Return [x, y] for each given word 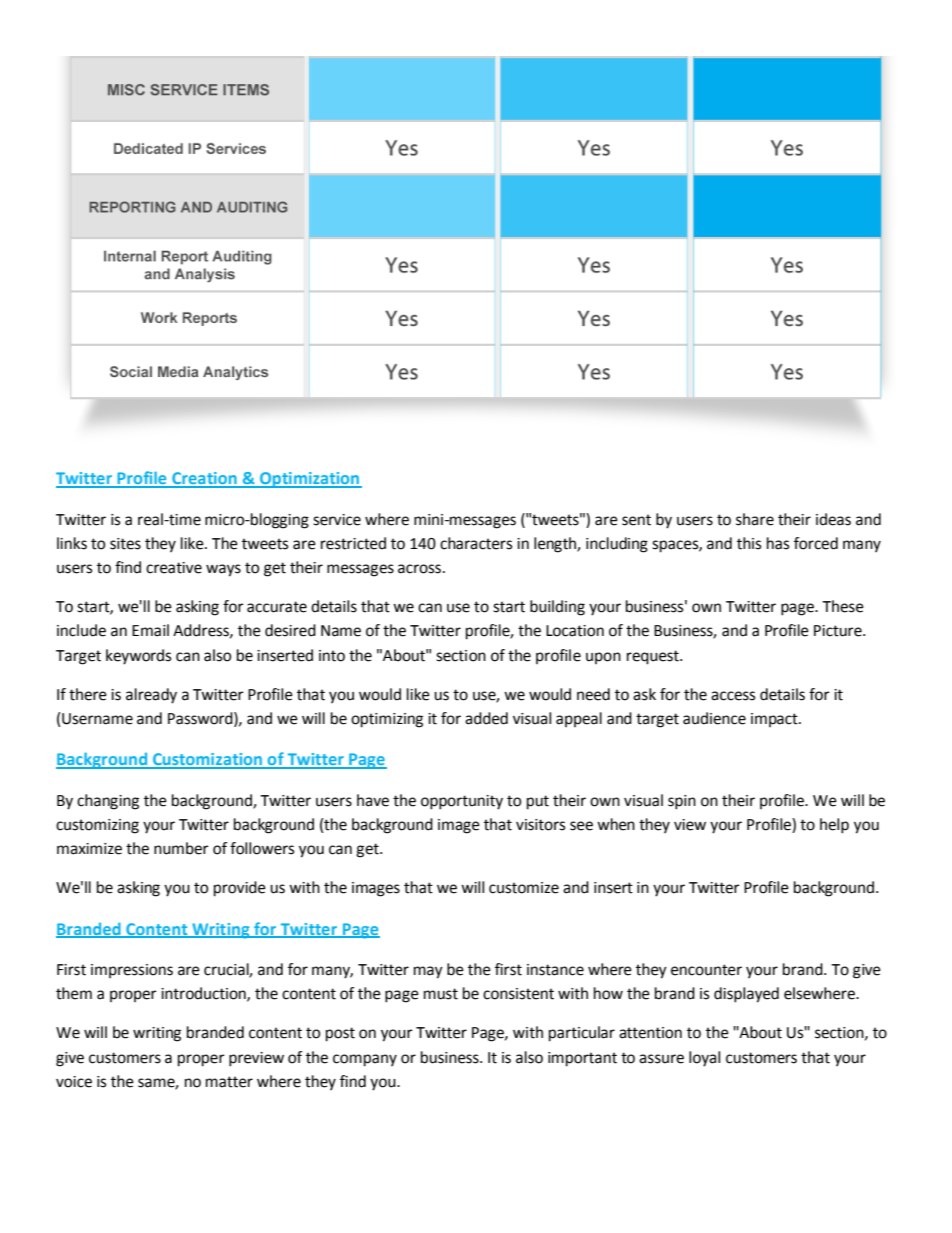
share [755, 519]
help [834, 826]
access [733, 696]
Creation [204, 479]
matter [229, 1082]
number [181, 848]
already [151, 696]
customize [524, 888]
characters [476, 543]
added [486, 718]
